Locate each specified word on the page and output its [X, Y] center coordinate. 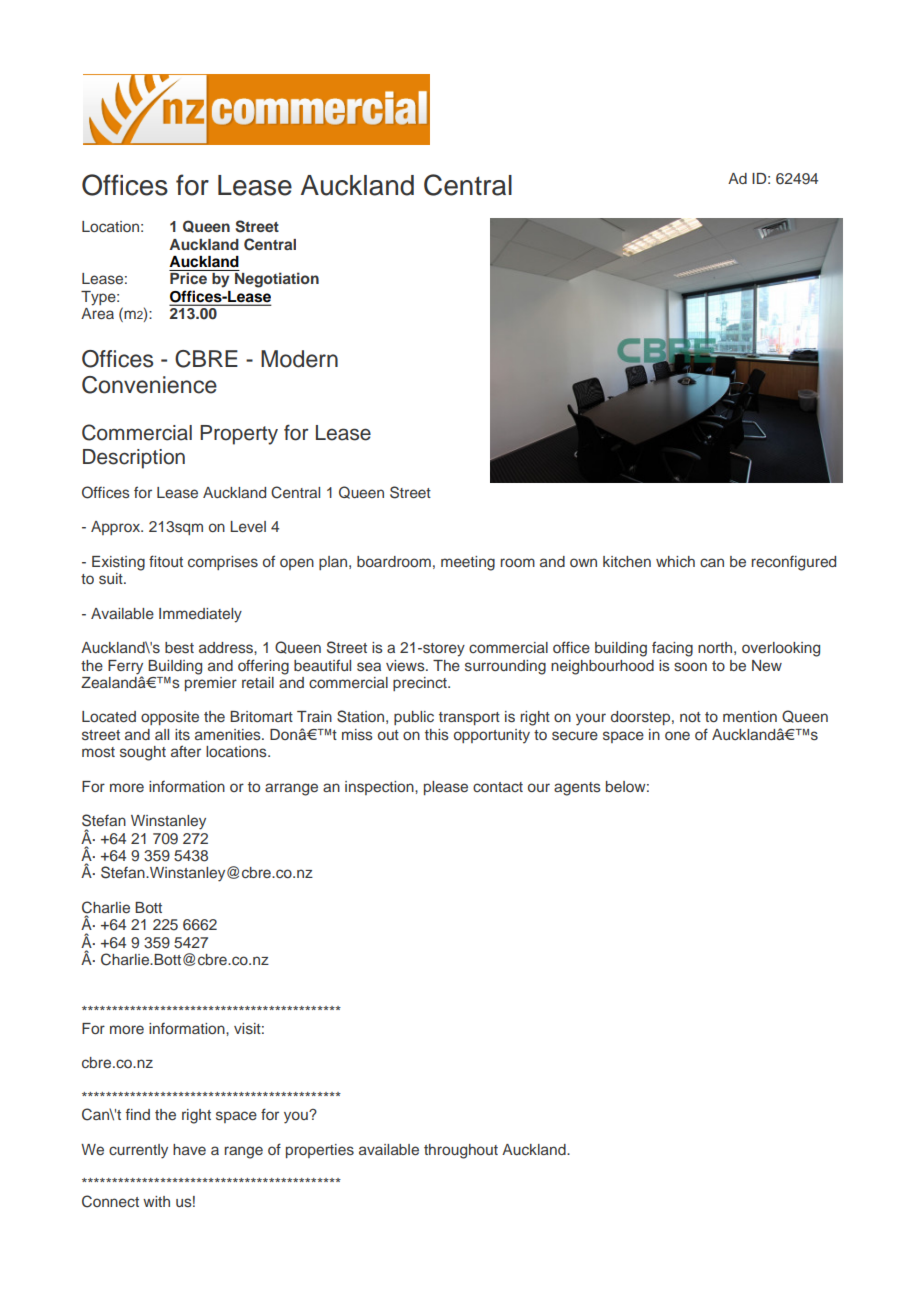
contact [498, 787]
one [677, 735]
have [189, 1149]
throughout [461, 1151]
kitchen [627, 561]
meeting [468, 563]
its [182, 734]
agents [577, 789]
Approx [116, 528]
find [138, 1114]
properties [320, 1151]
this [437, 734]
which [675, 561]
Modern [299, 359]
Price [188, 278]
